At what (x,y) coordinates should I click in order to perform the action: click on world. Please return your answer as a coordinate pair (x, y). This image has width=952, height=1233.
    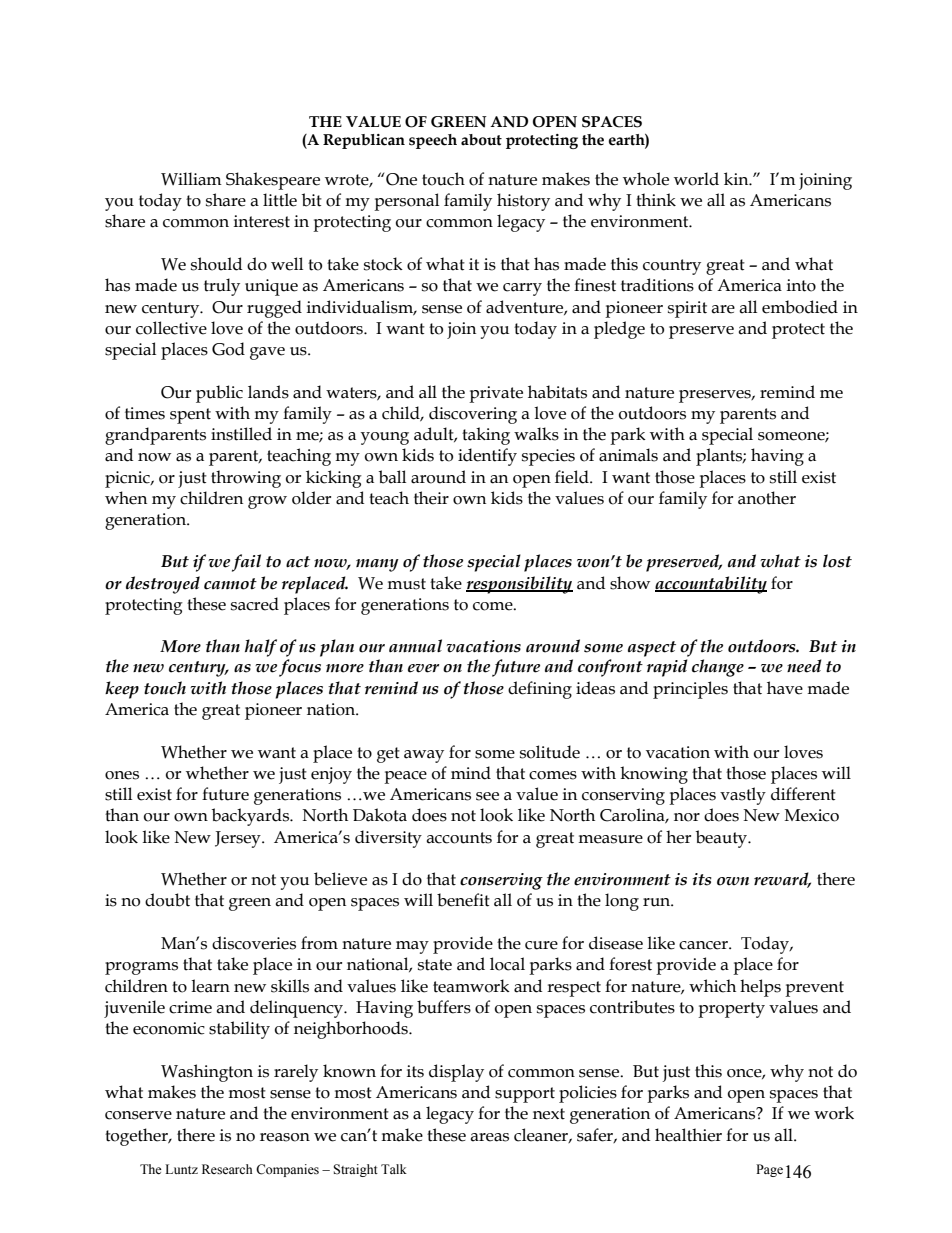
    Looking at the image, I should click on (696, 179).
